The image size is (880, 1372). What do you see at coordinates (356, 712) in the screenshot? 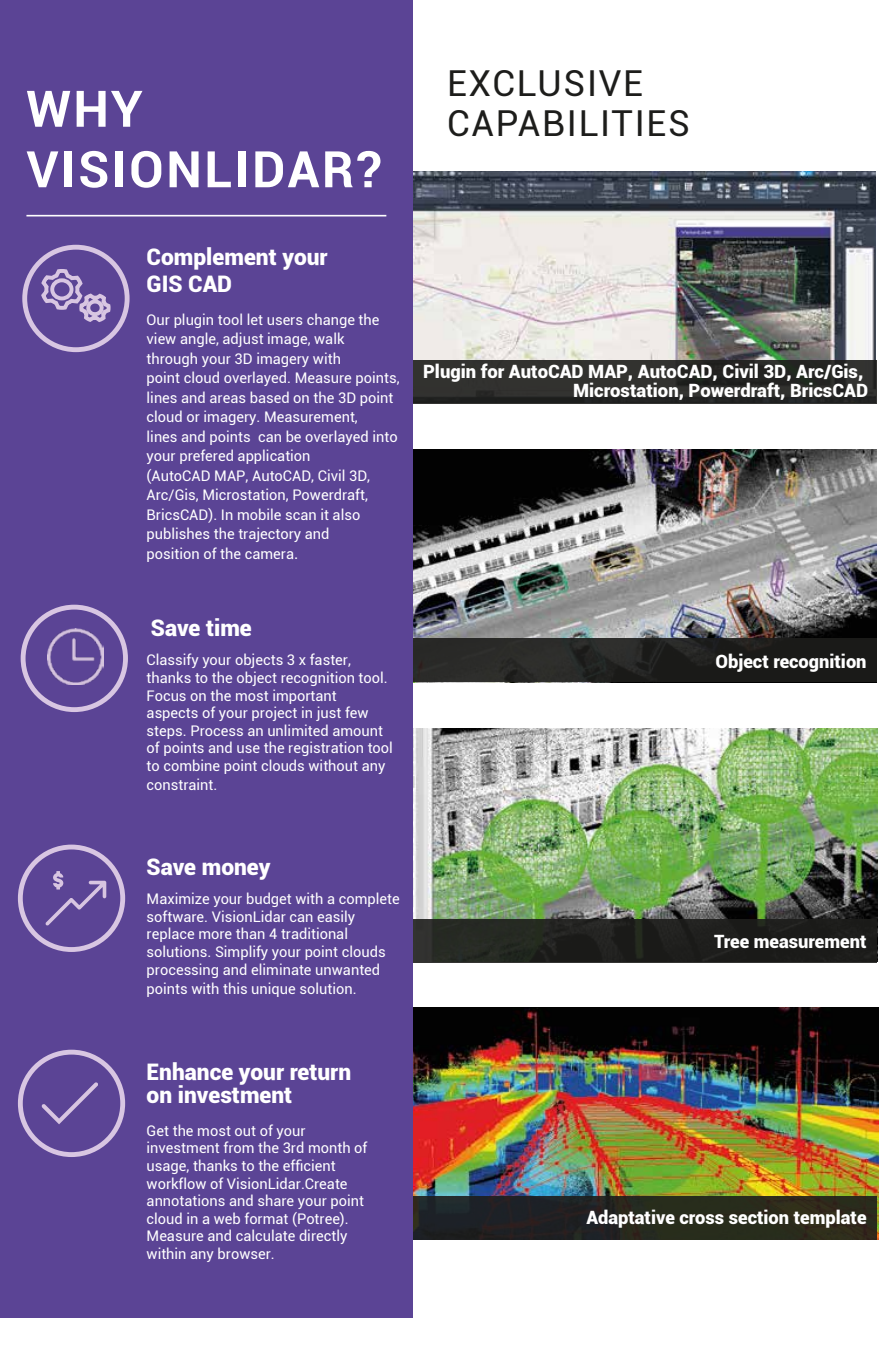
I see `few` at bounding box center [356, 712].
